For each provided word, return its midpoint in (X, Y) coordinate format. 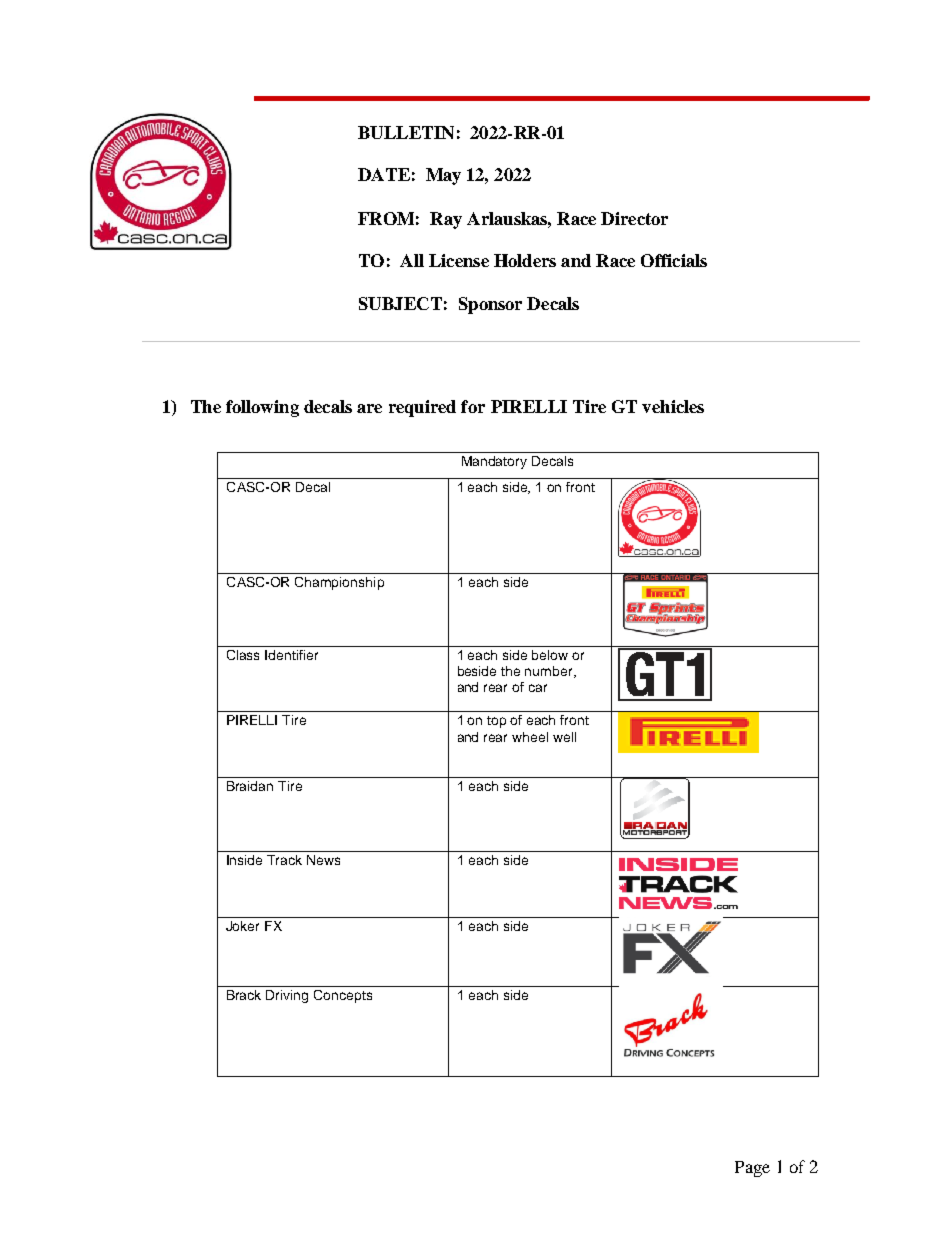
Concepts (343, 996)
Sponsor (490, 305)
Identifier (291, 655)
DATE (384, 174)
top (496, 722)
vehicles (673, 406)
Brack (244, 995)
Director (634, 218)
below (550, 655)
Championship (339, 583)
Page (752, 1169)
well (564, 737)
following (262, 408)
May (443, 176)
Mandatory (494, 462)
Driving (287, 996)
